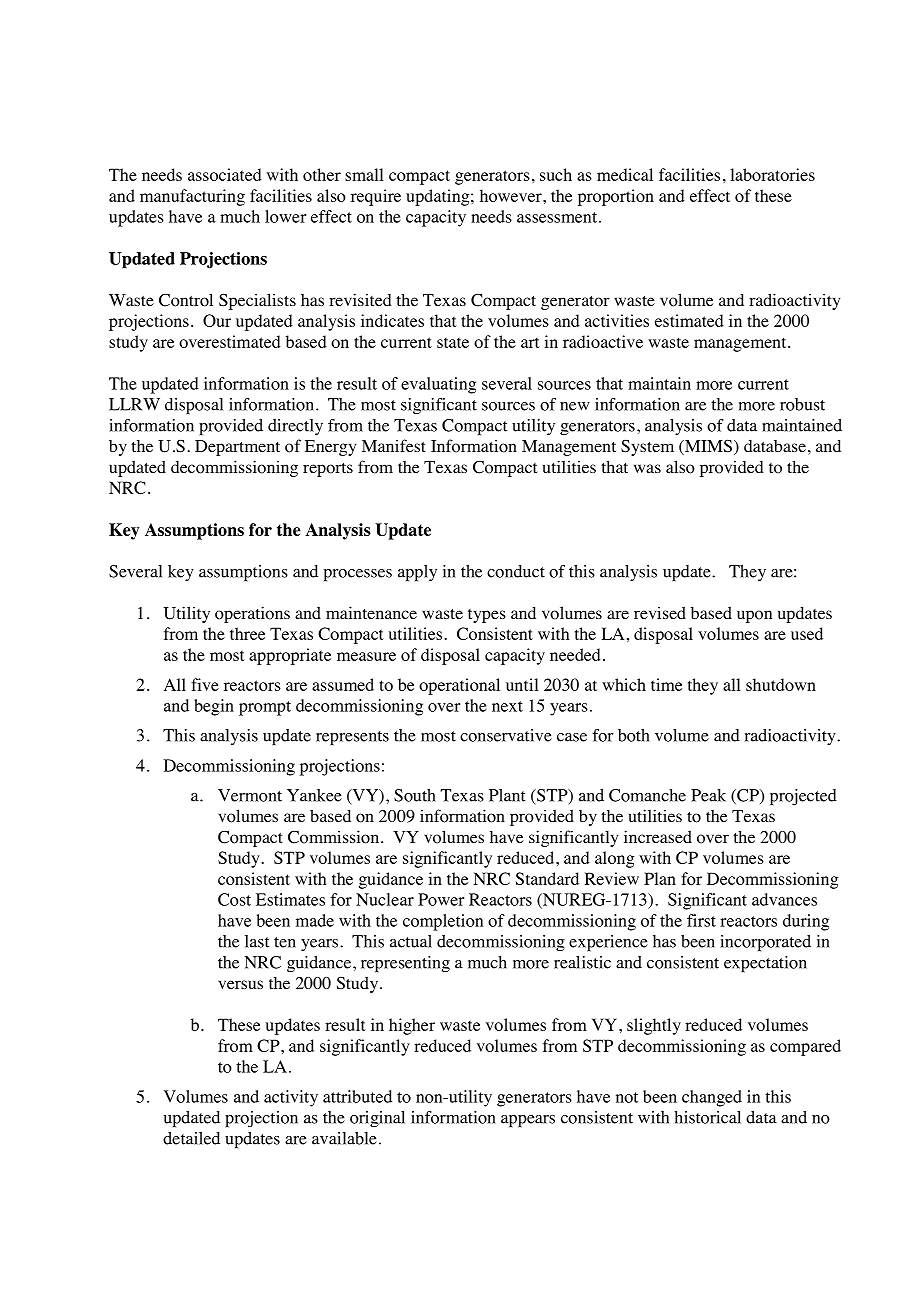 Image resolution: width=924 pixels, height=1308 pixels. I want to click on appears, so click(528, 1121).
